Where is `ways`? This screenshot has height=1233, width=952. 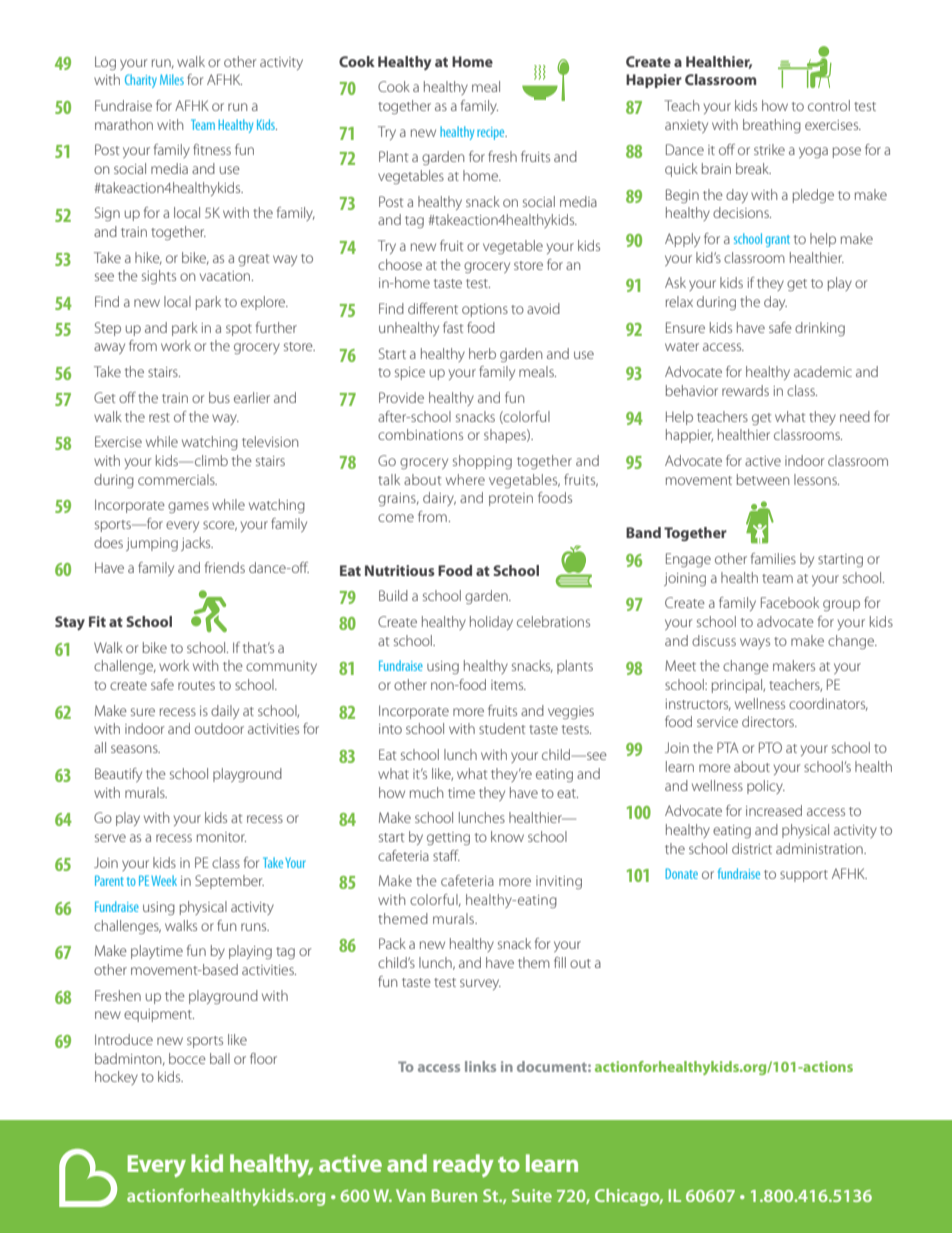
ways is located at coordinates (755, 643).
